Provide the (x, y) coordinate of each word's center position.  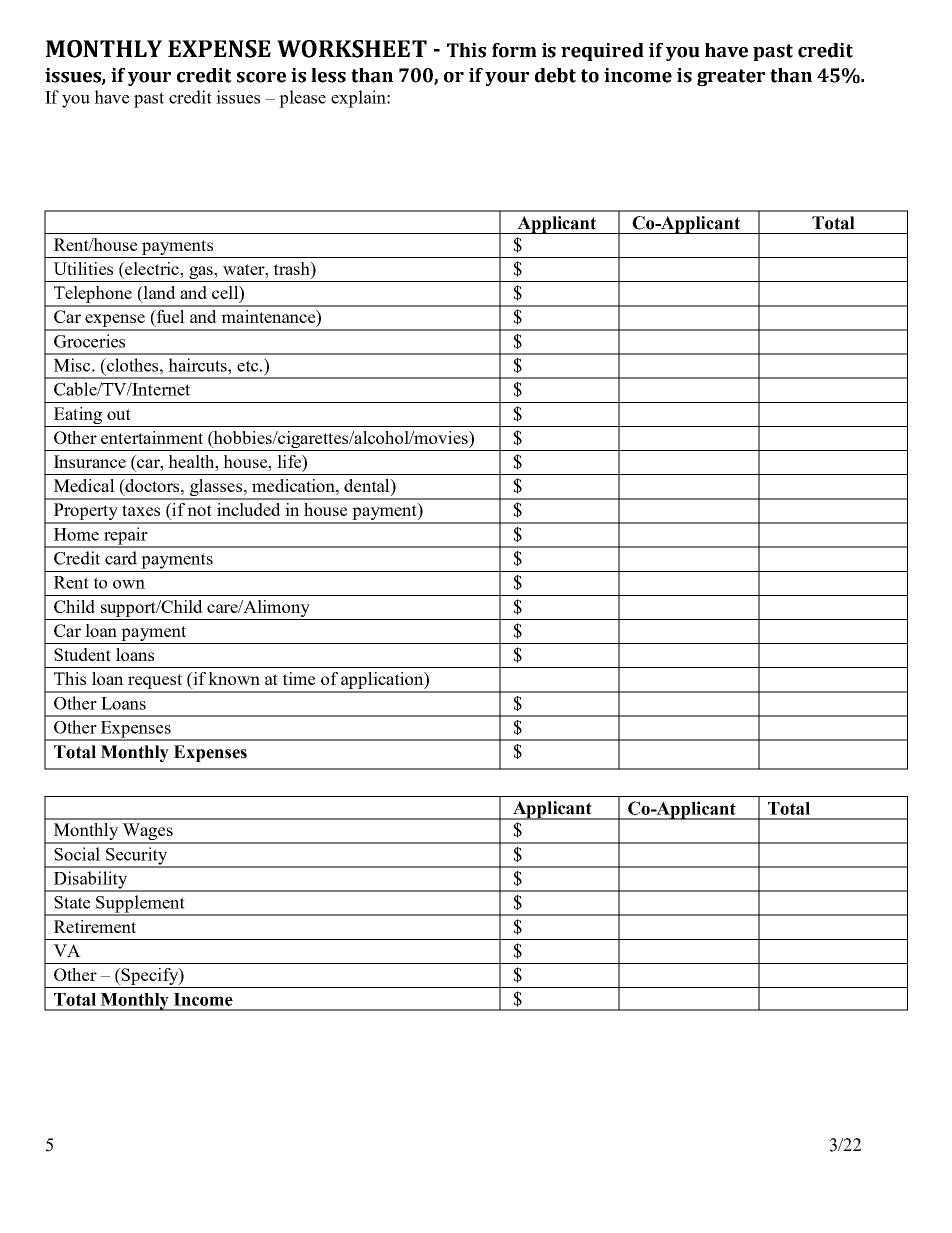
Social (77, 854)
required (602, 52)
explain (359, 99)
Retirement (95, 926)
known (234, 678)
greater (731, 77)
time (299, 678)
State (72, 902)
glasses (216, 489)
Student (82, 654)
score (261, 77)
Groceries (89, 341)
